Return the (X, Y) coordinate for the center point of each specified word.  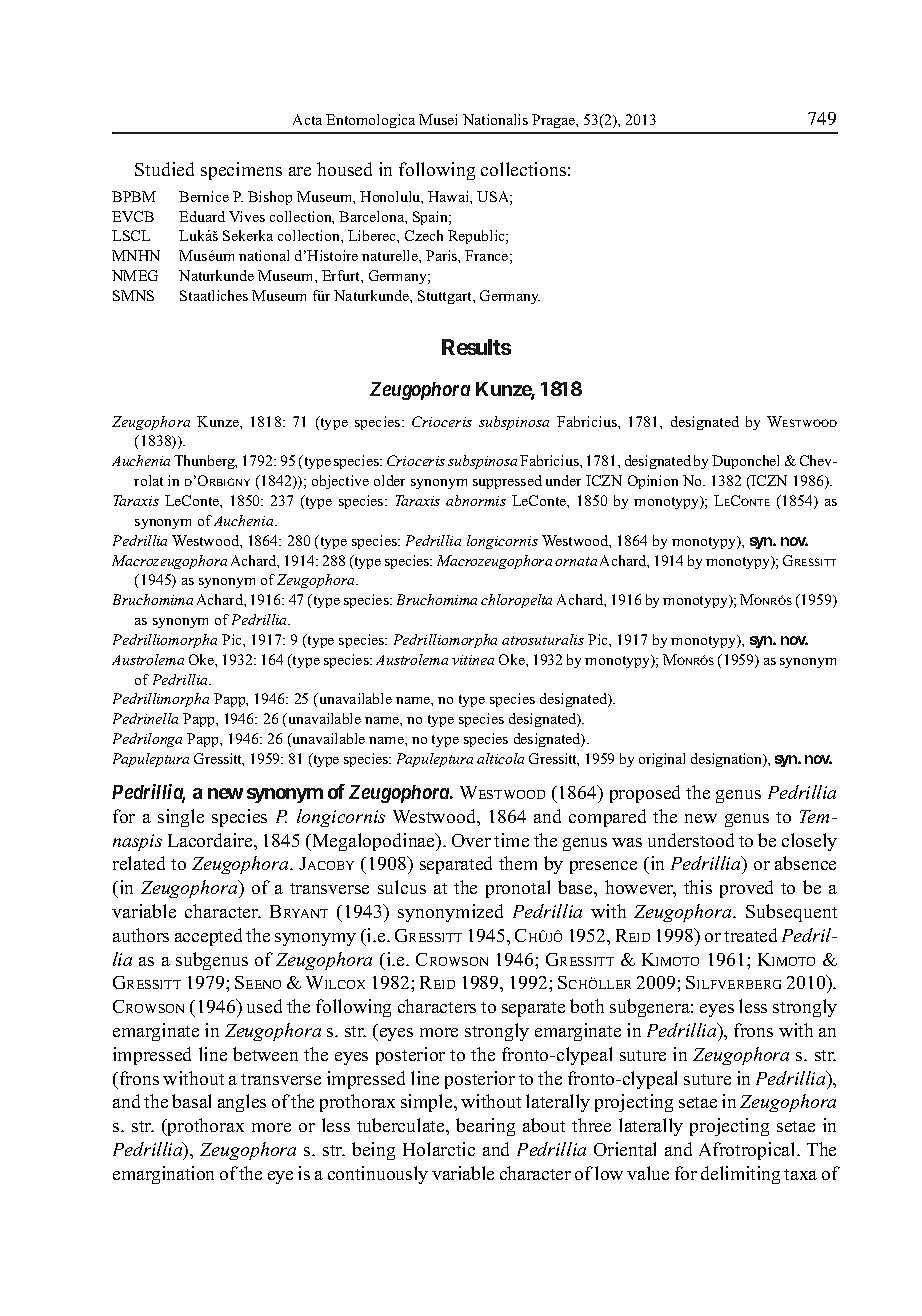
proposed (645, 794)
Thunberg (205, 462)
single (181, 818)
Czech (424, 235)
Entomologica (370, 121)
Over (471, 840)
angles (242, 1103)
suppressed (507, 482)
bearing (485, 1127)
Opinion (653, 482)
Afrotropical (748, 1151)
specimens (241, 171)
